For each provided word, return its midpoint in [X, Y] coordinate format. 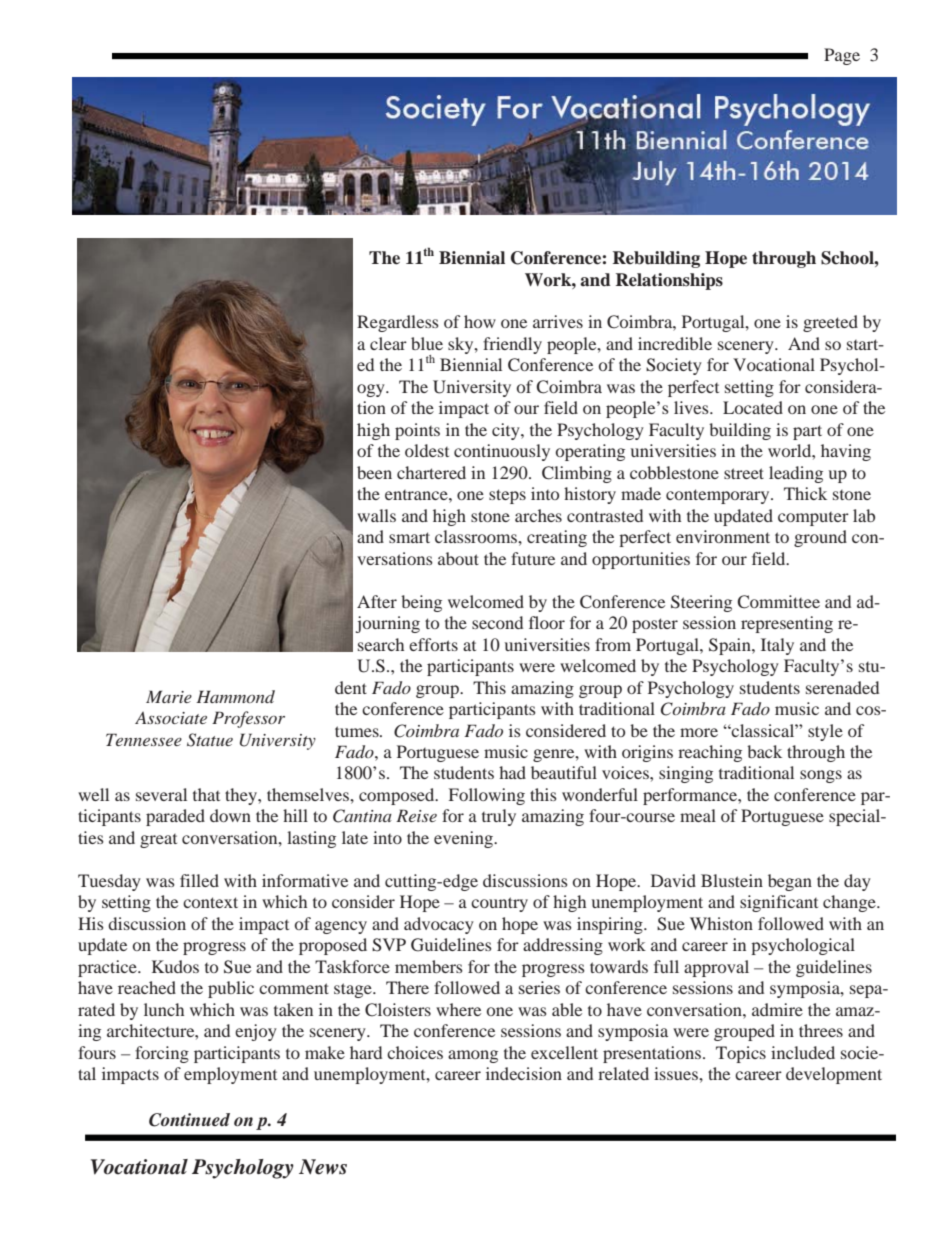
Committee [778, 602]
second [497, 622]
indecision [524, 1073]
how [480, 321]
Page [842, 56]
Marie [169, 696]
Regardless [398, 323]
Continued [189, 1120]
